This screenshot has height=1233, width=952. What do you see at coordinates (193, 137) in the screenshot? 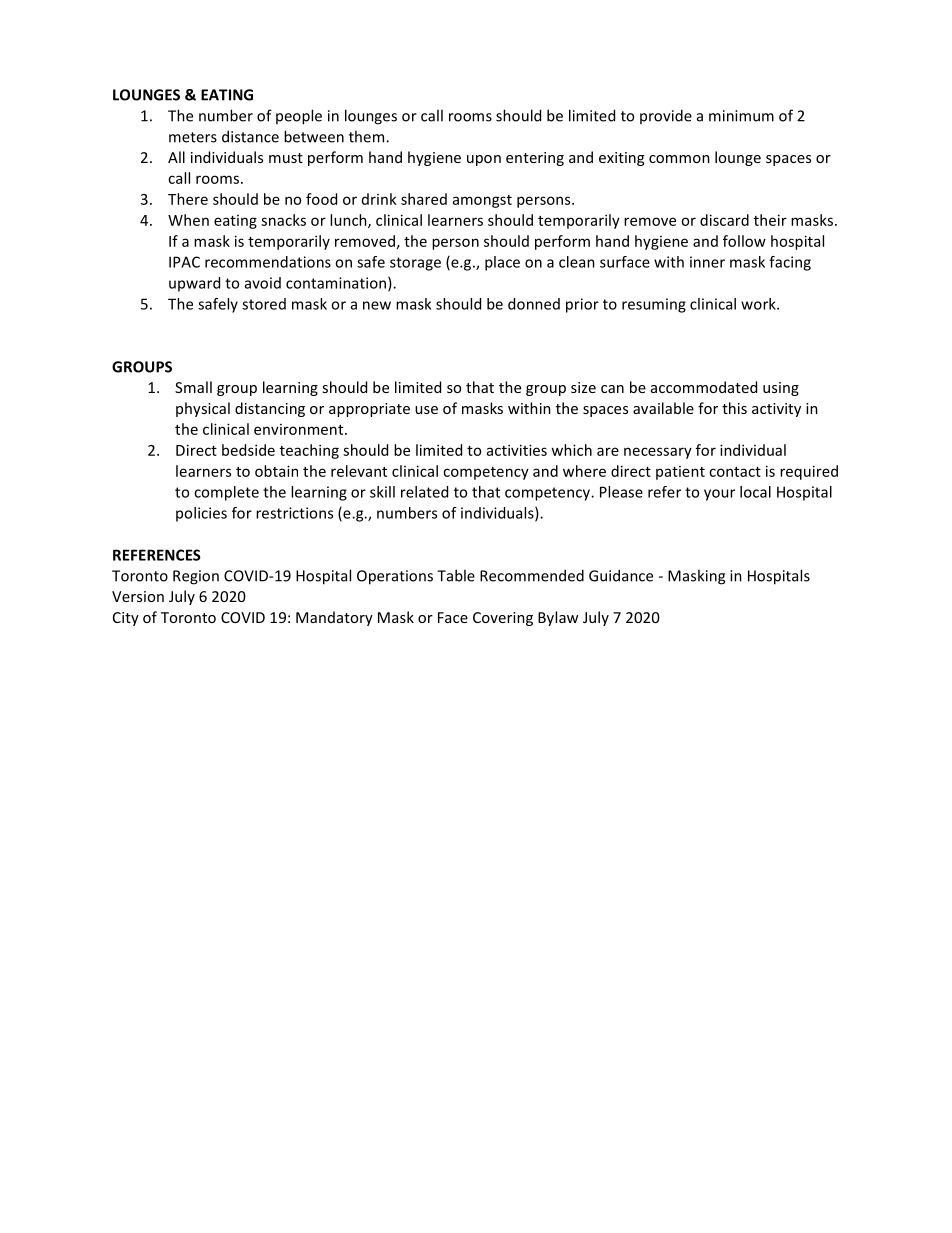
I see `meters` at bounding box center [193, 137].
